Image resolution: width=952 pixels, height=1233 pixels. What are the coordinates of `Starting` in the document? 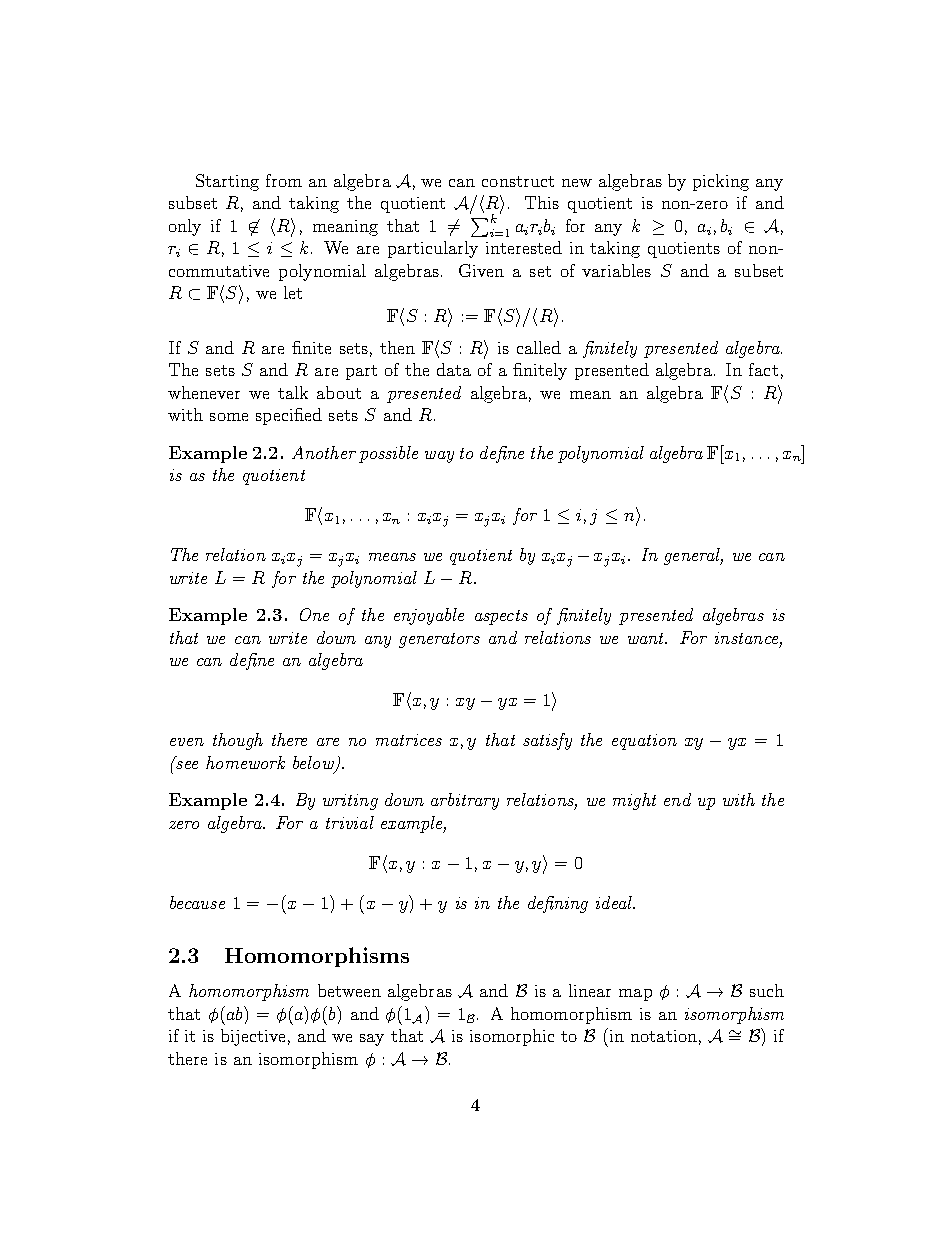 It's located at (227, 182).
